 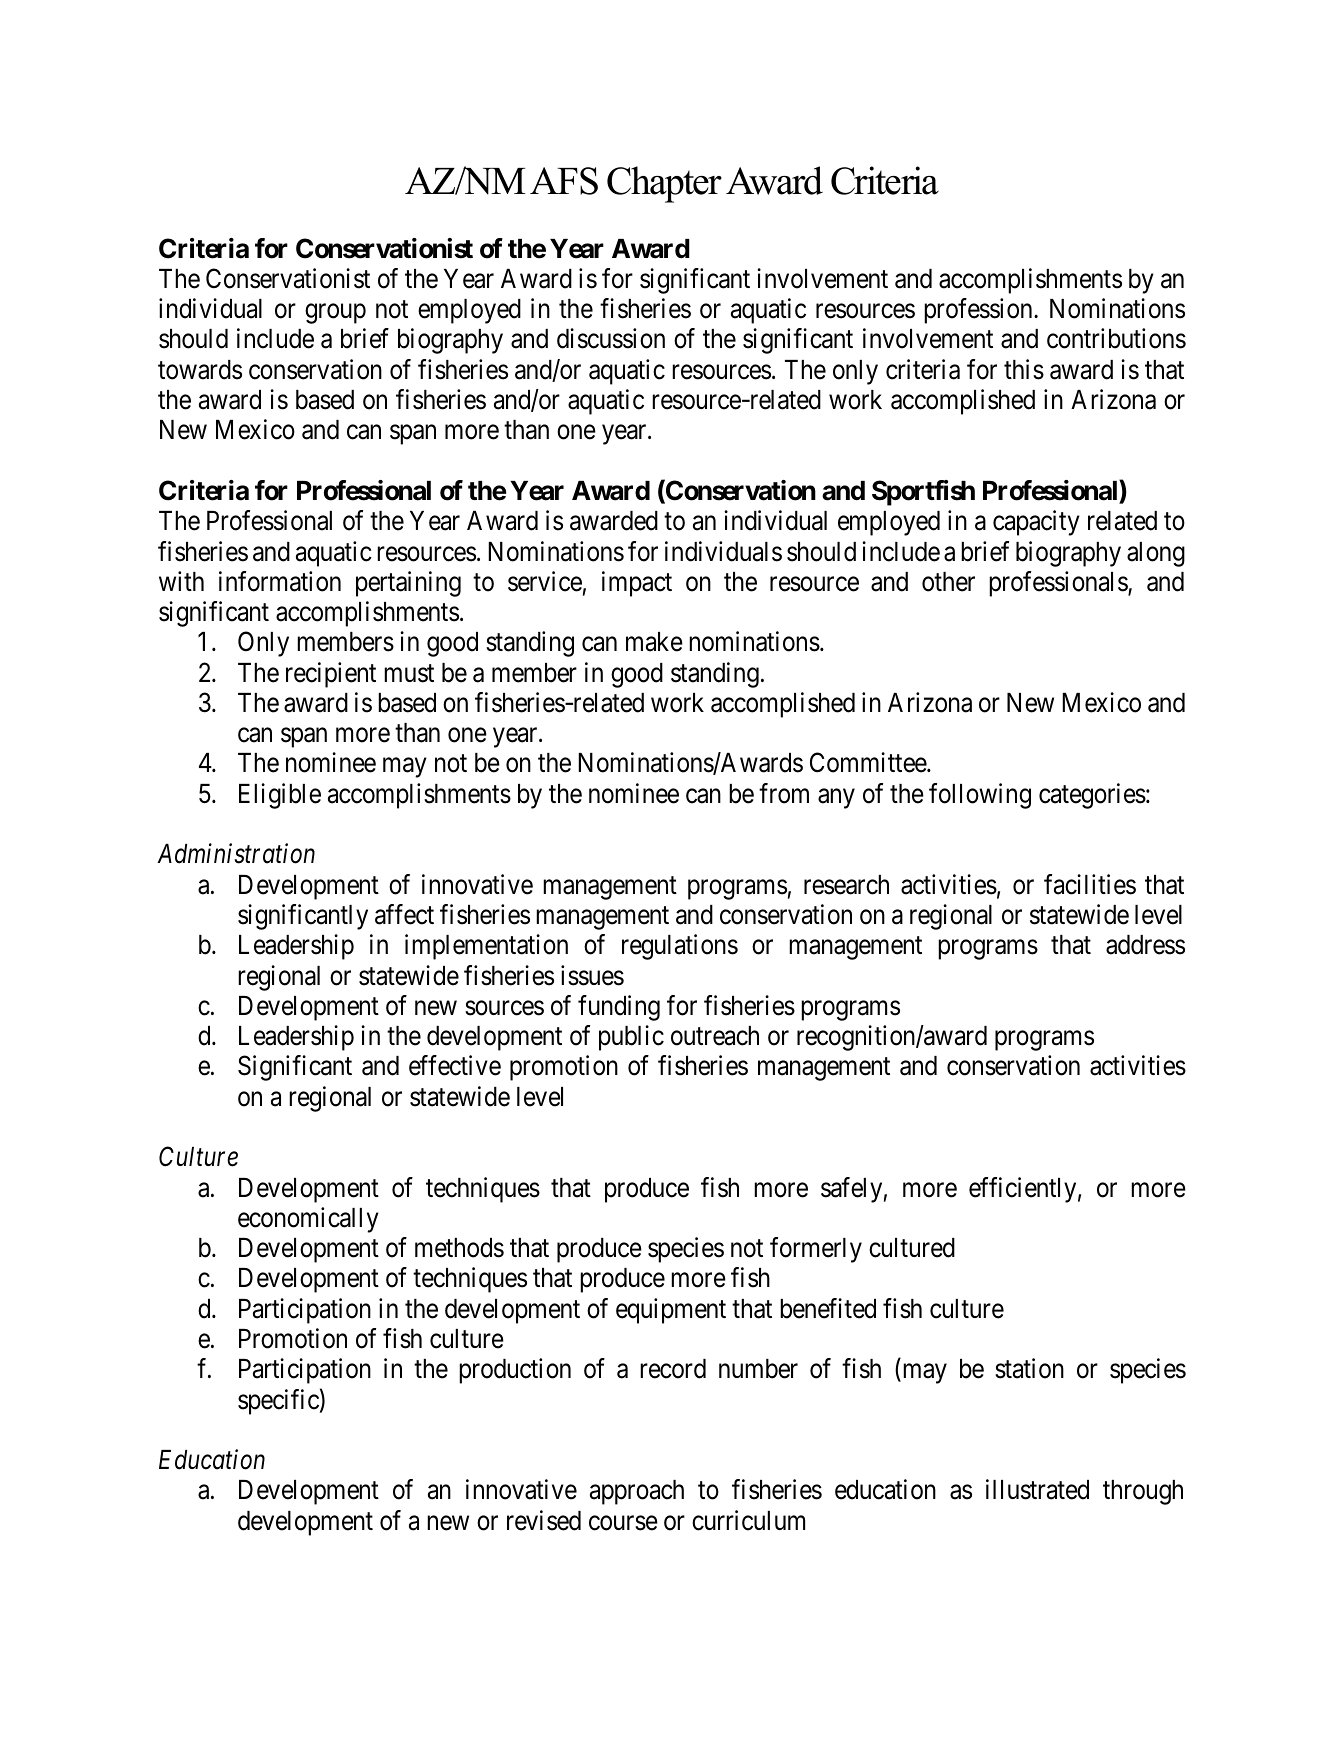 I want to click on approach, so click(x=637, y=1492).
